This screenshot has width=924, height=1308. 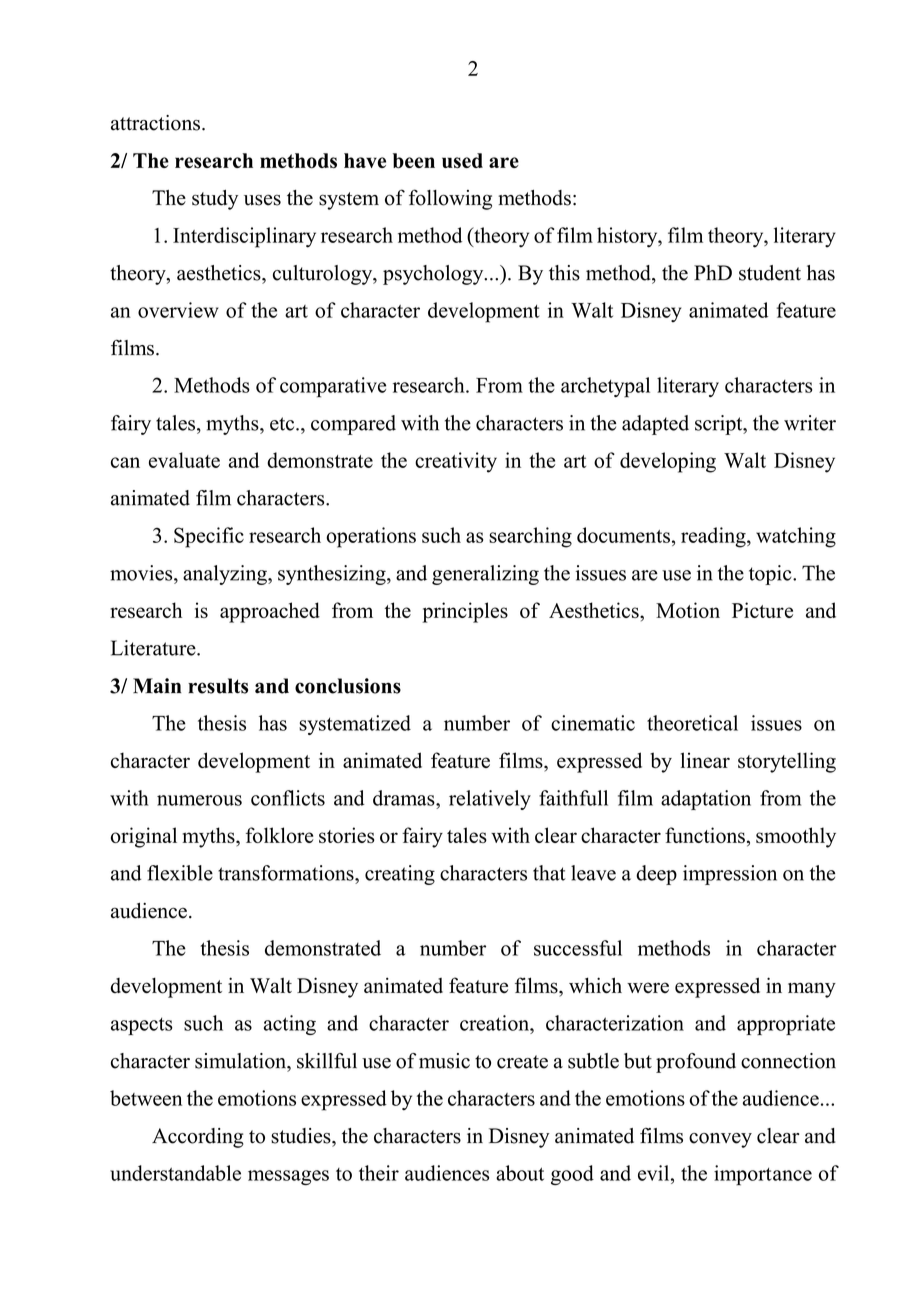 I want to click on impression, so click(x=730, y=875).
